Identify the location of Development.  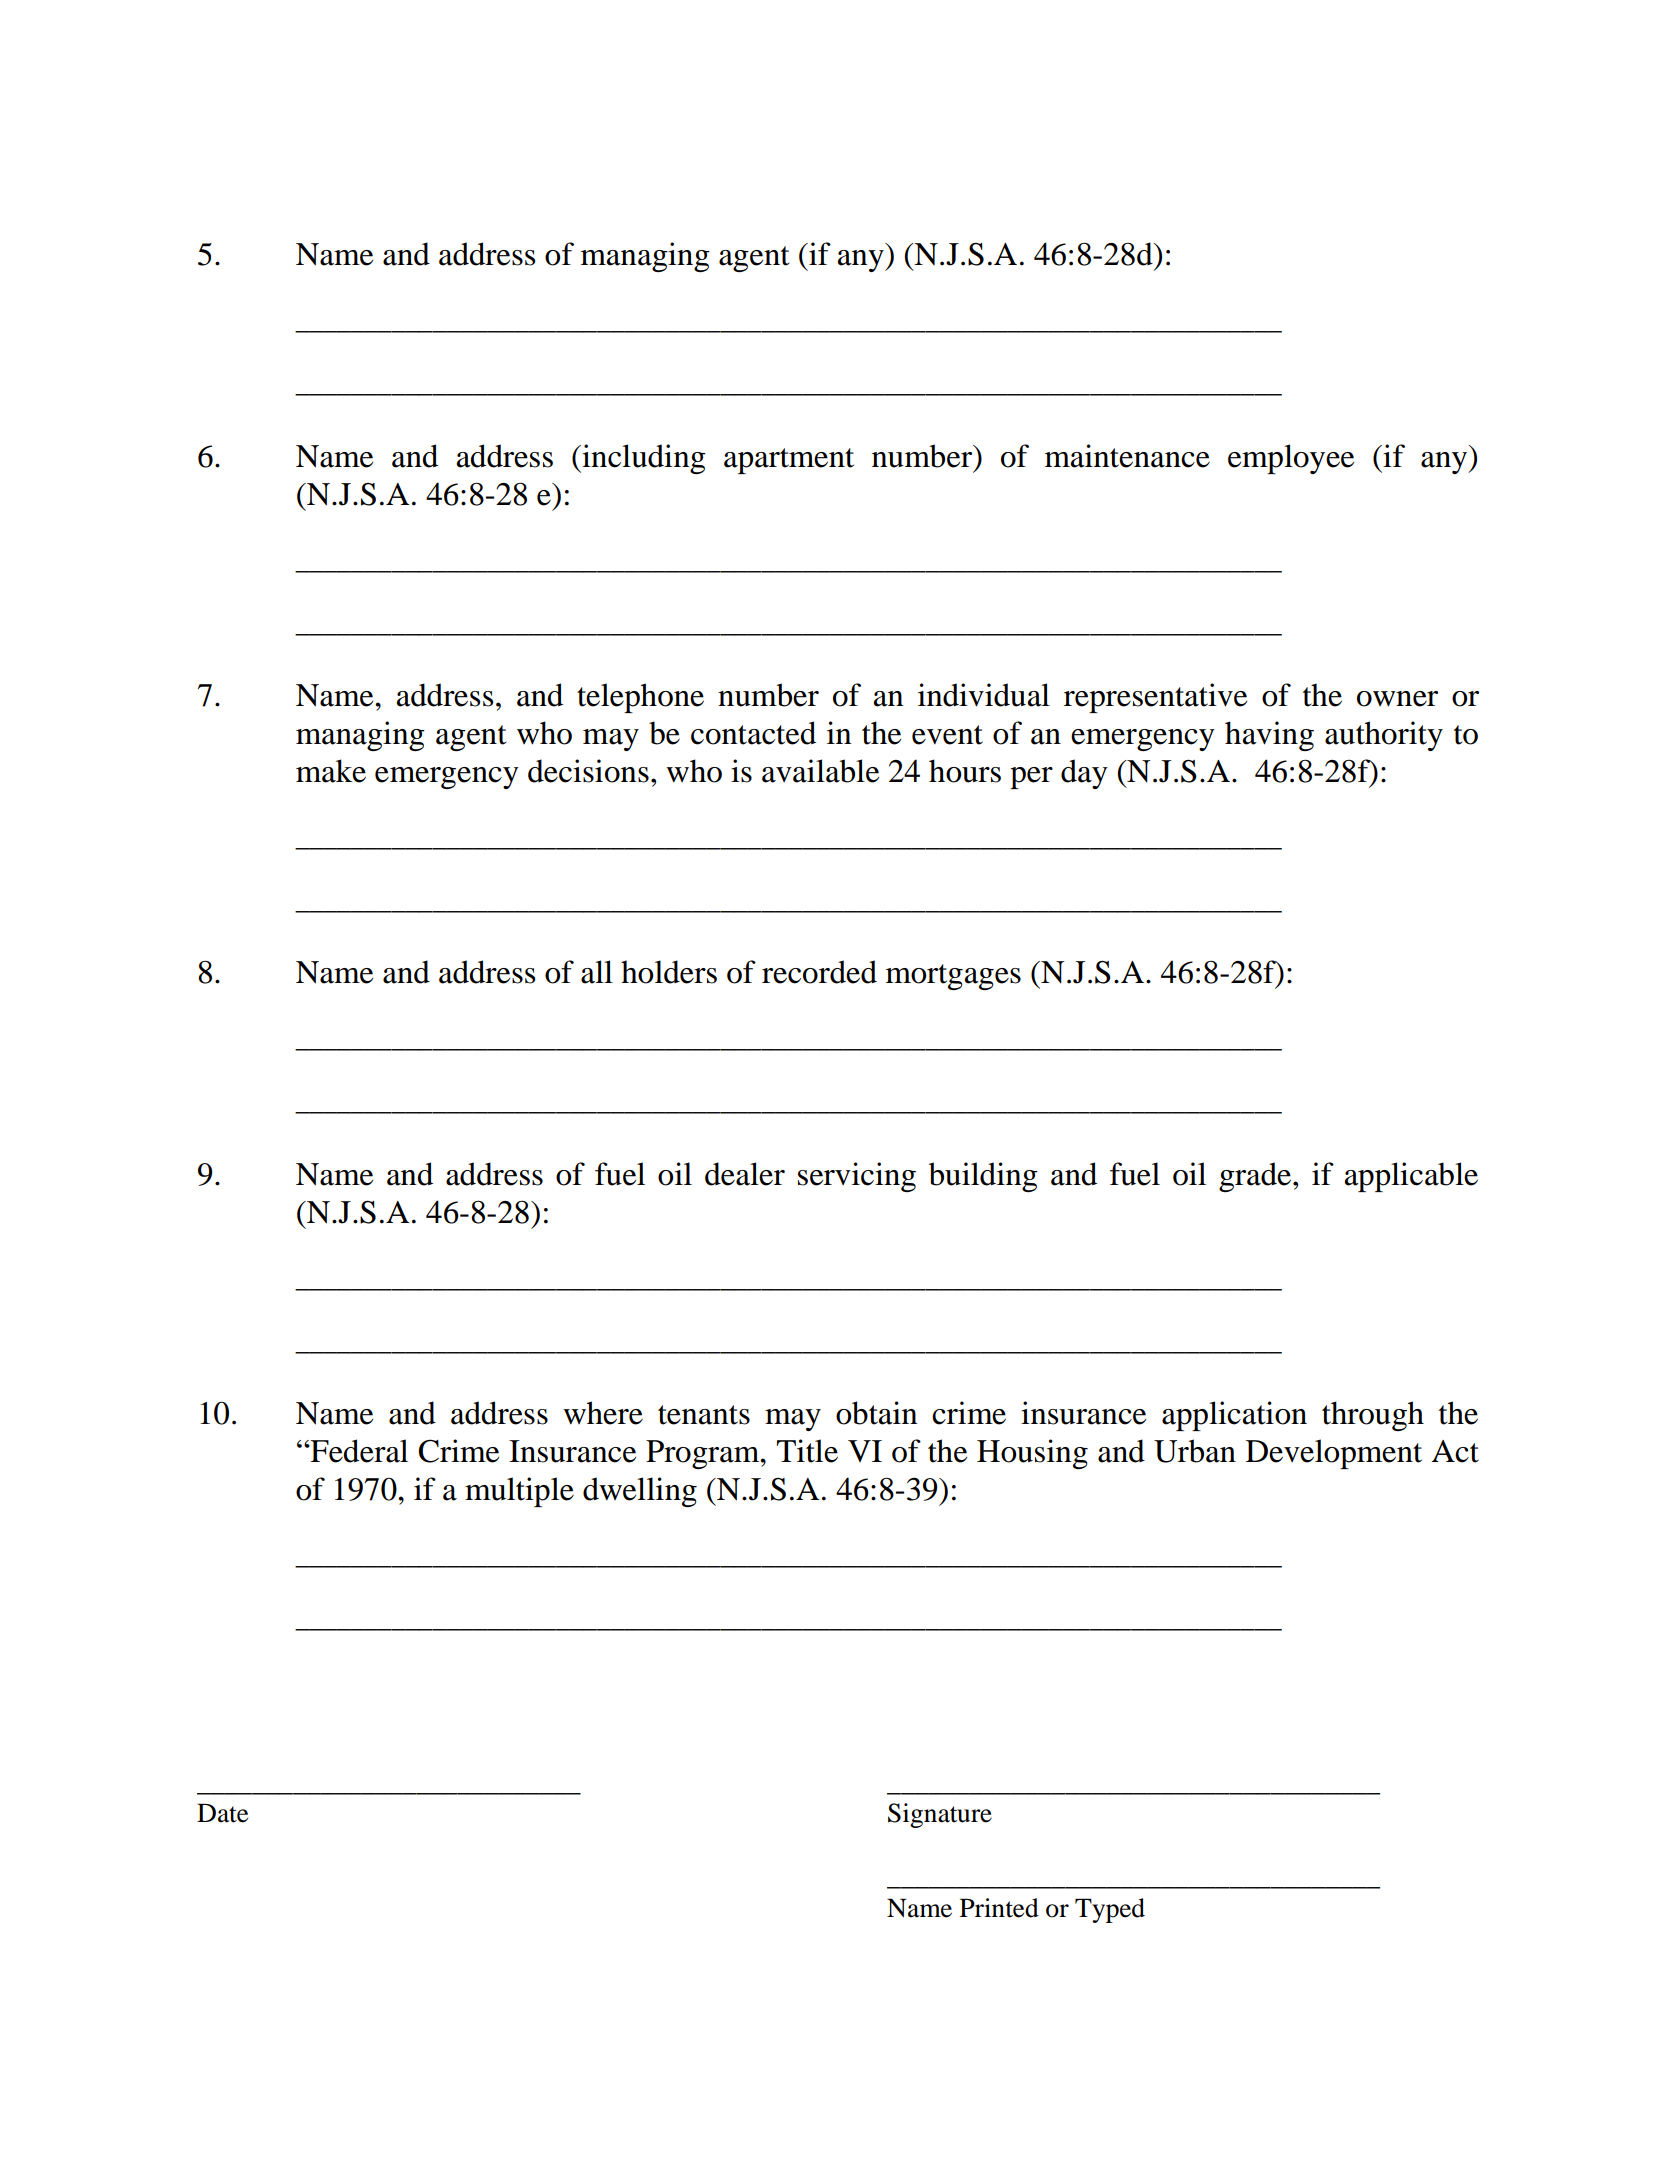
(1334, 1454).
